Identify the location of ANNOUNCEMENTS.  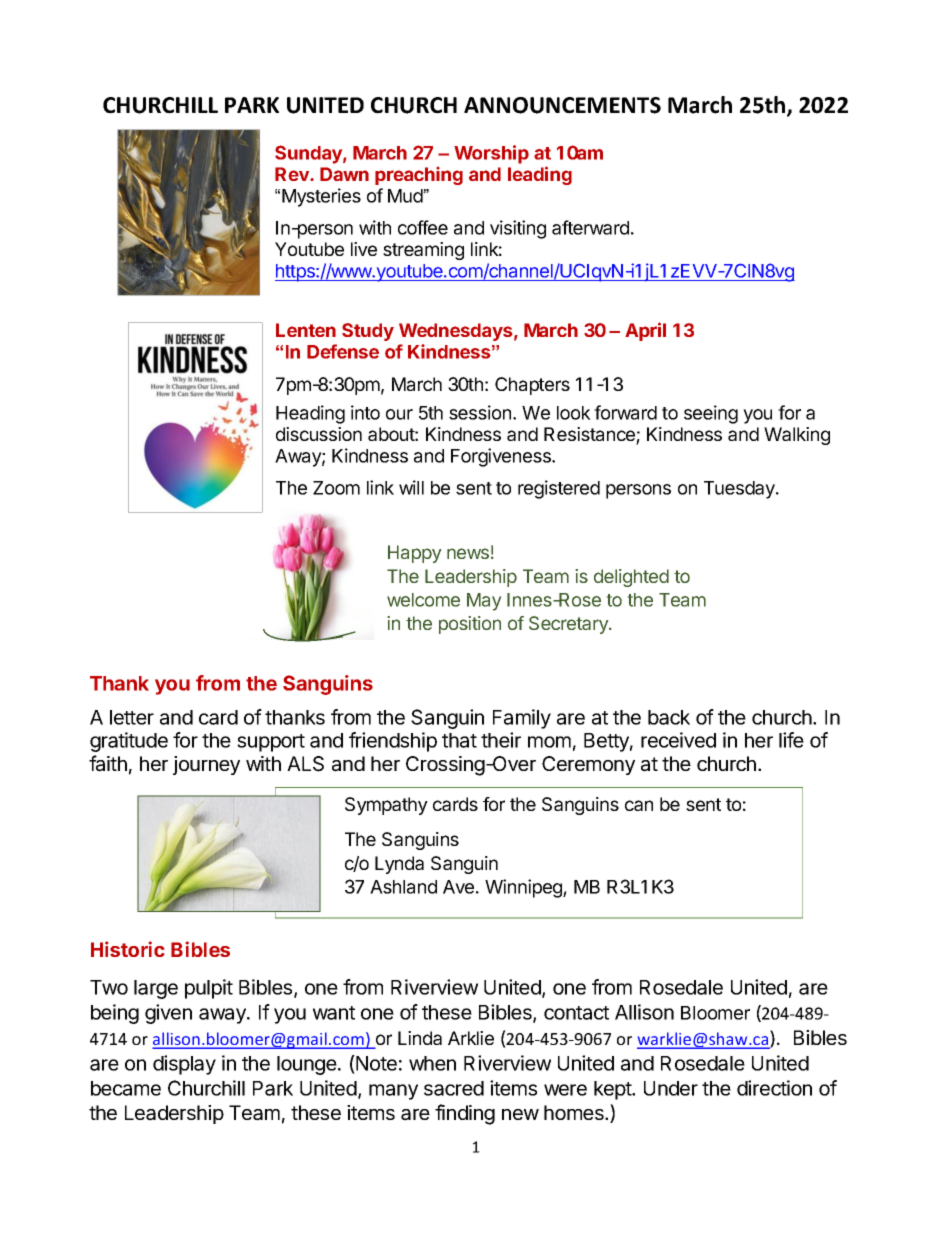
(562, 105).
